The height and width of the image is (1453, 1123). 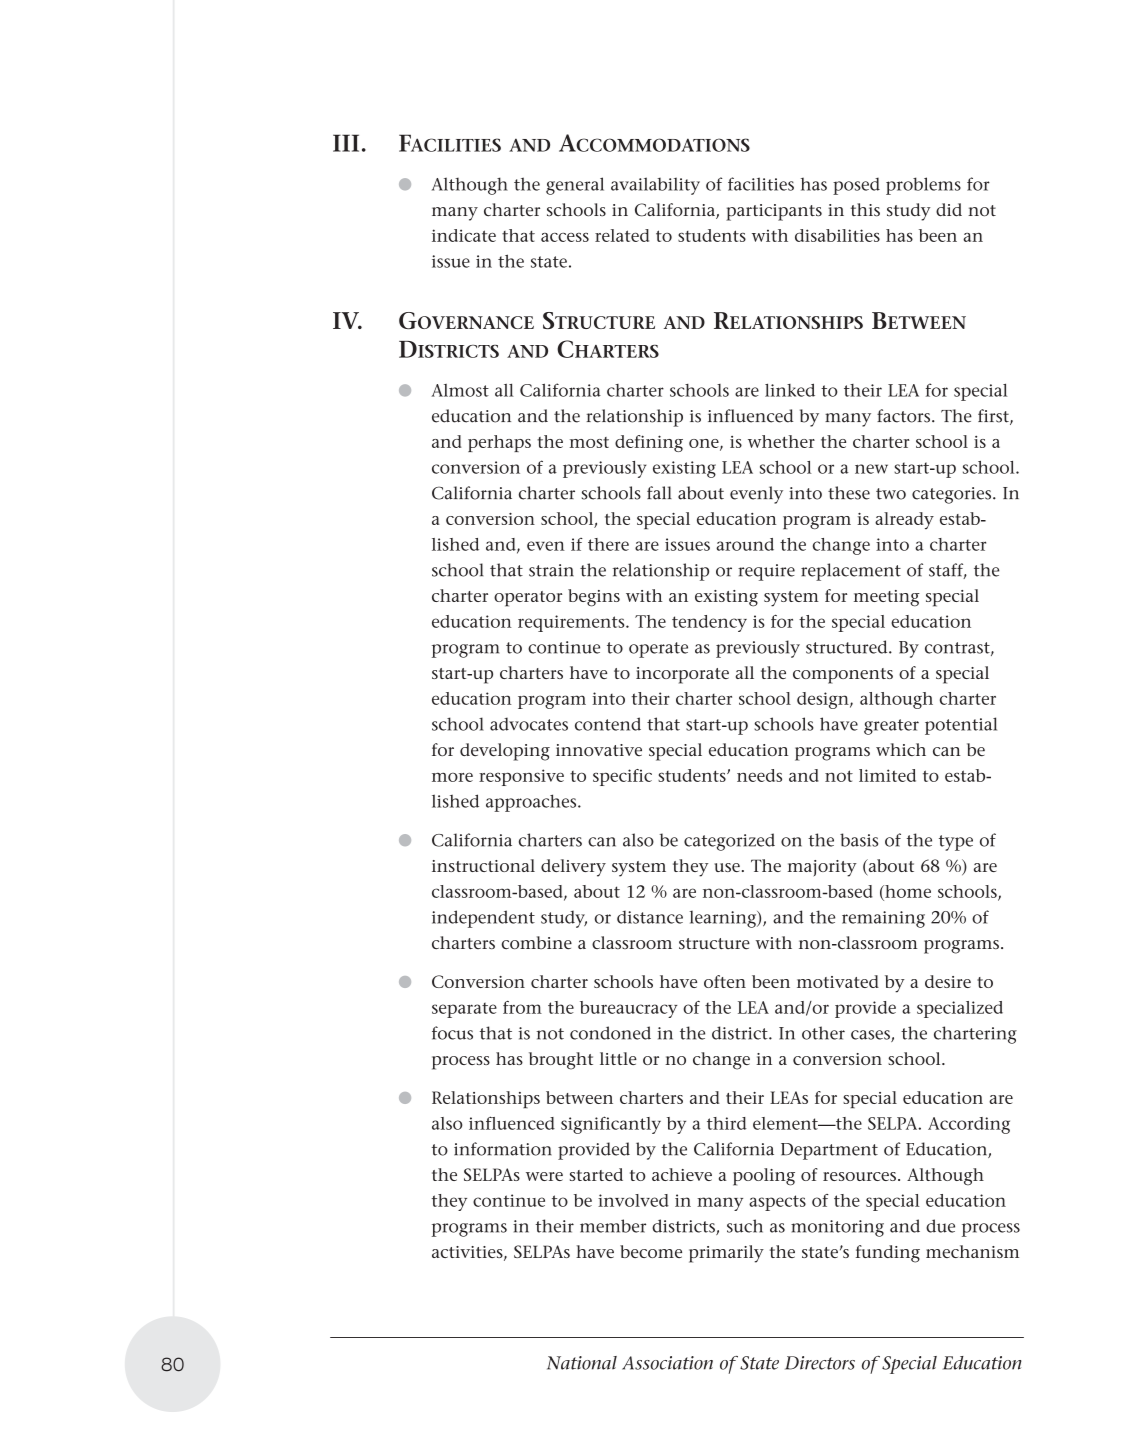 What do you see at coordinates (582, 1363) in the image?
I see `National` at bounding box center [582, 1363].
